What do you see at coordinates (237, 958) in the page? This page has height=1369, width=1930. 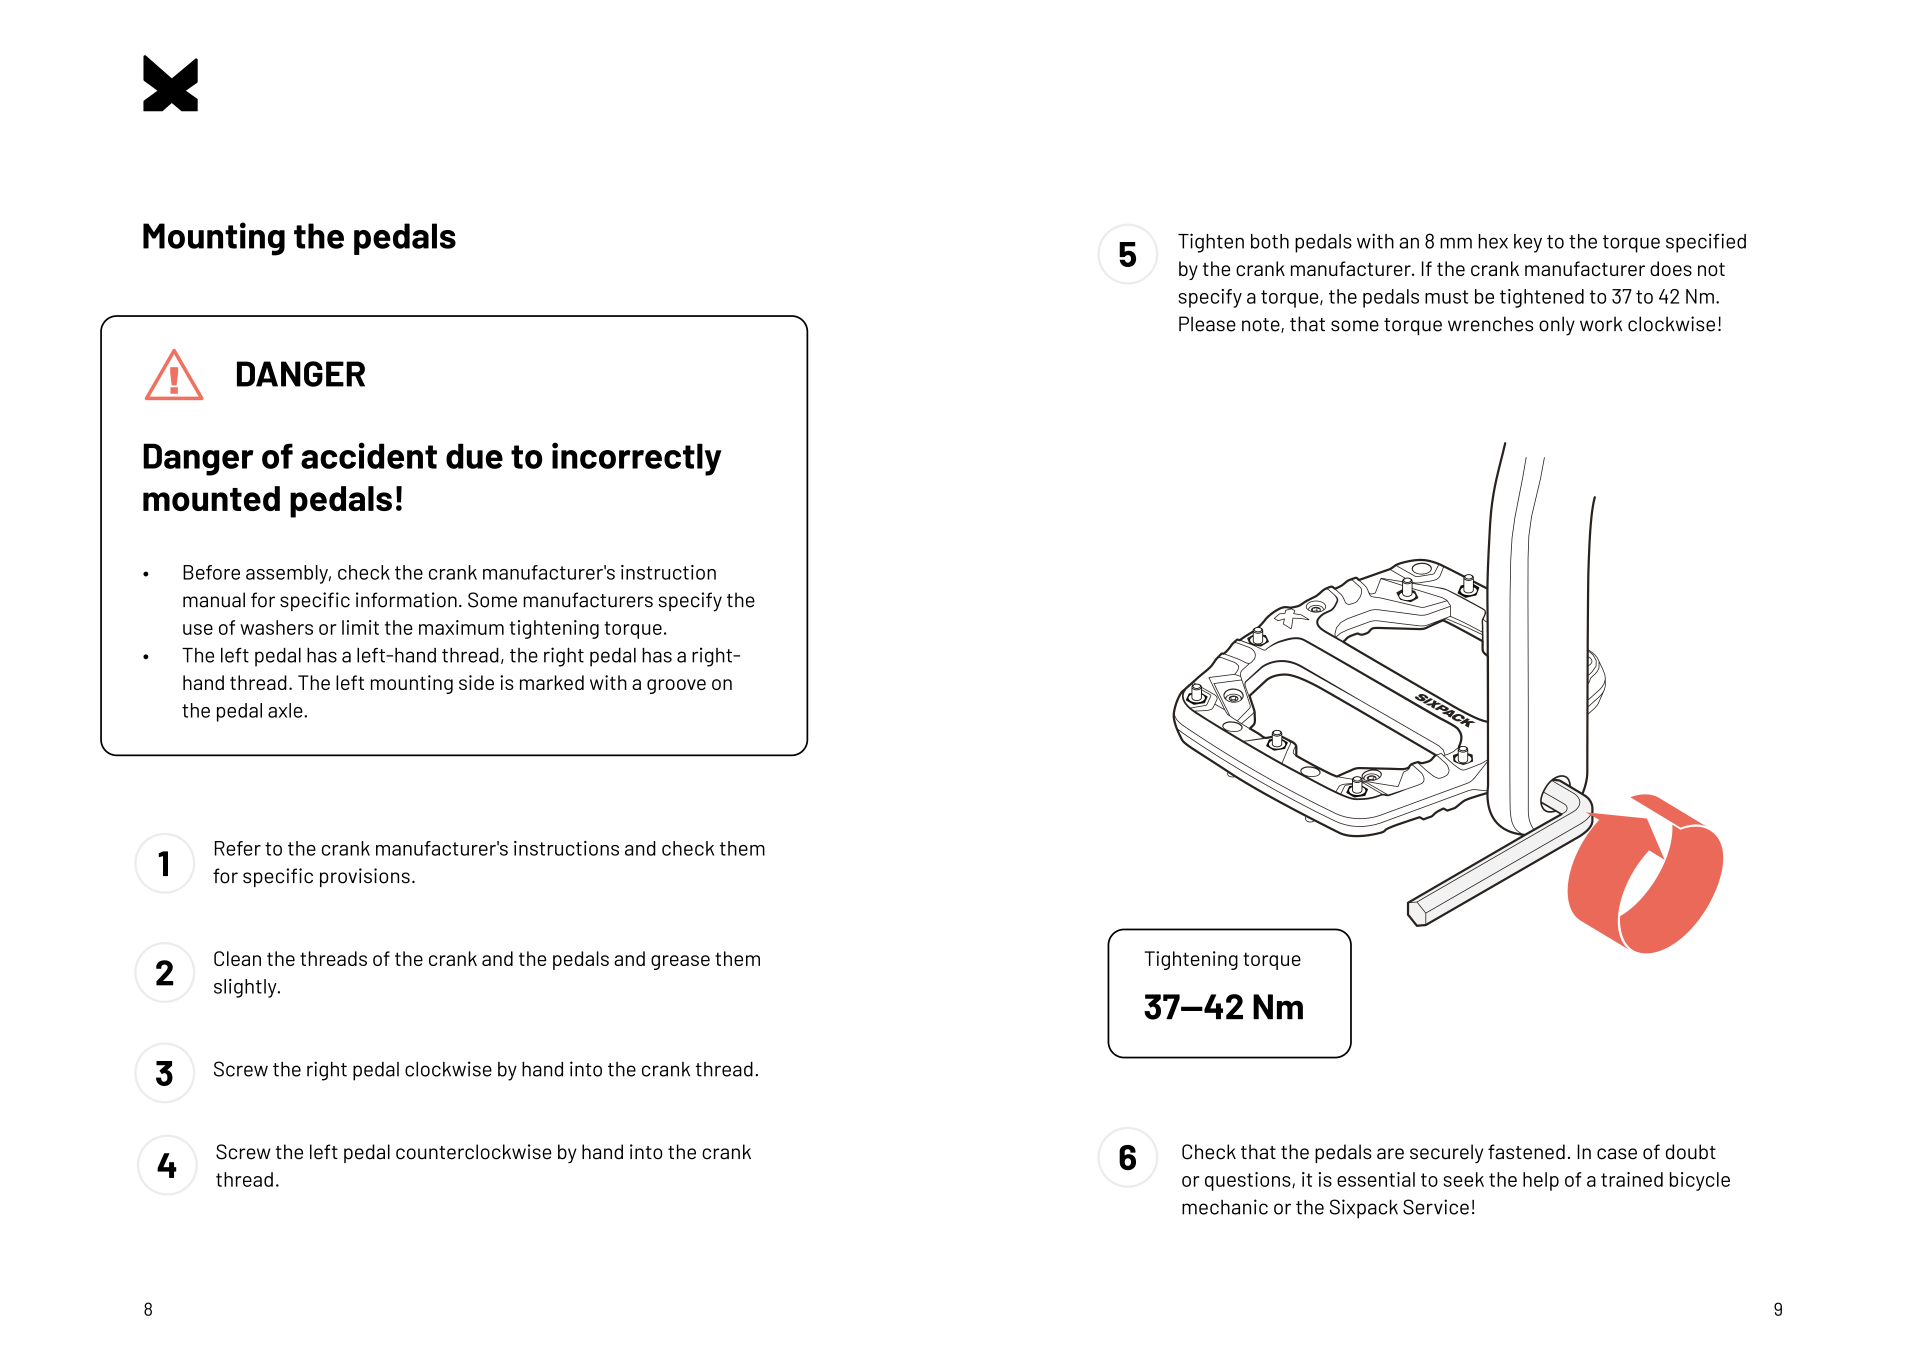 I see `Clean` at bounding box center [237, 958].
